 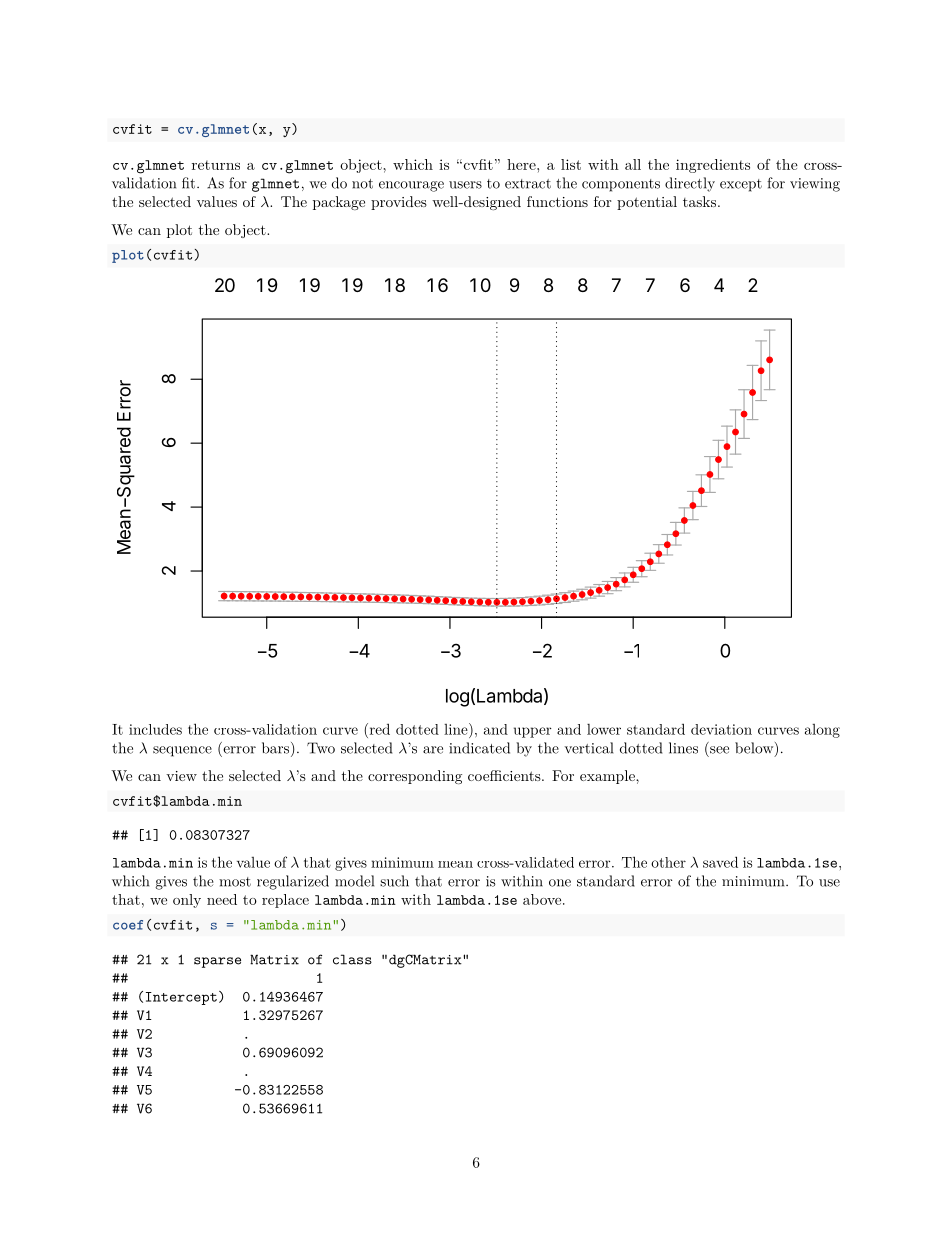 I want to click on includes, so click(x=155, y=729).
